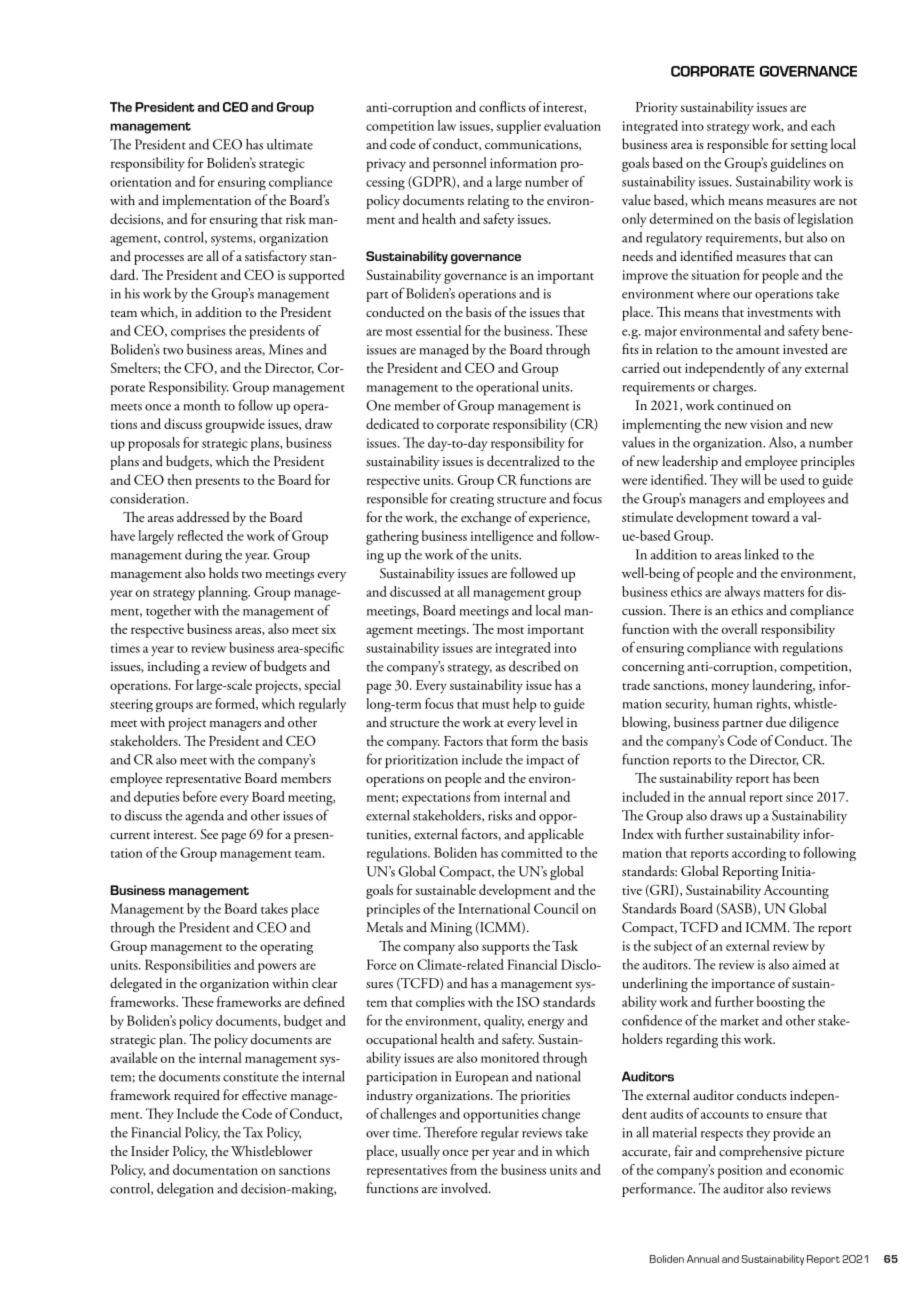 The width and height of the screenshot is (924, 1308). What do you see at coordinates (518, 127) in the screenshot?
I see `supplier` at bounding box center [518, 127].
